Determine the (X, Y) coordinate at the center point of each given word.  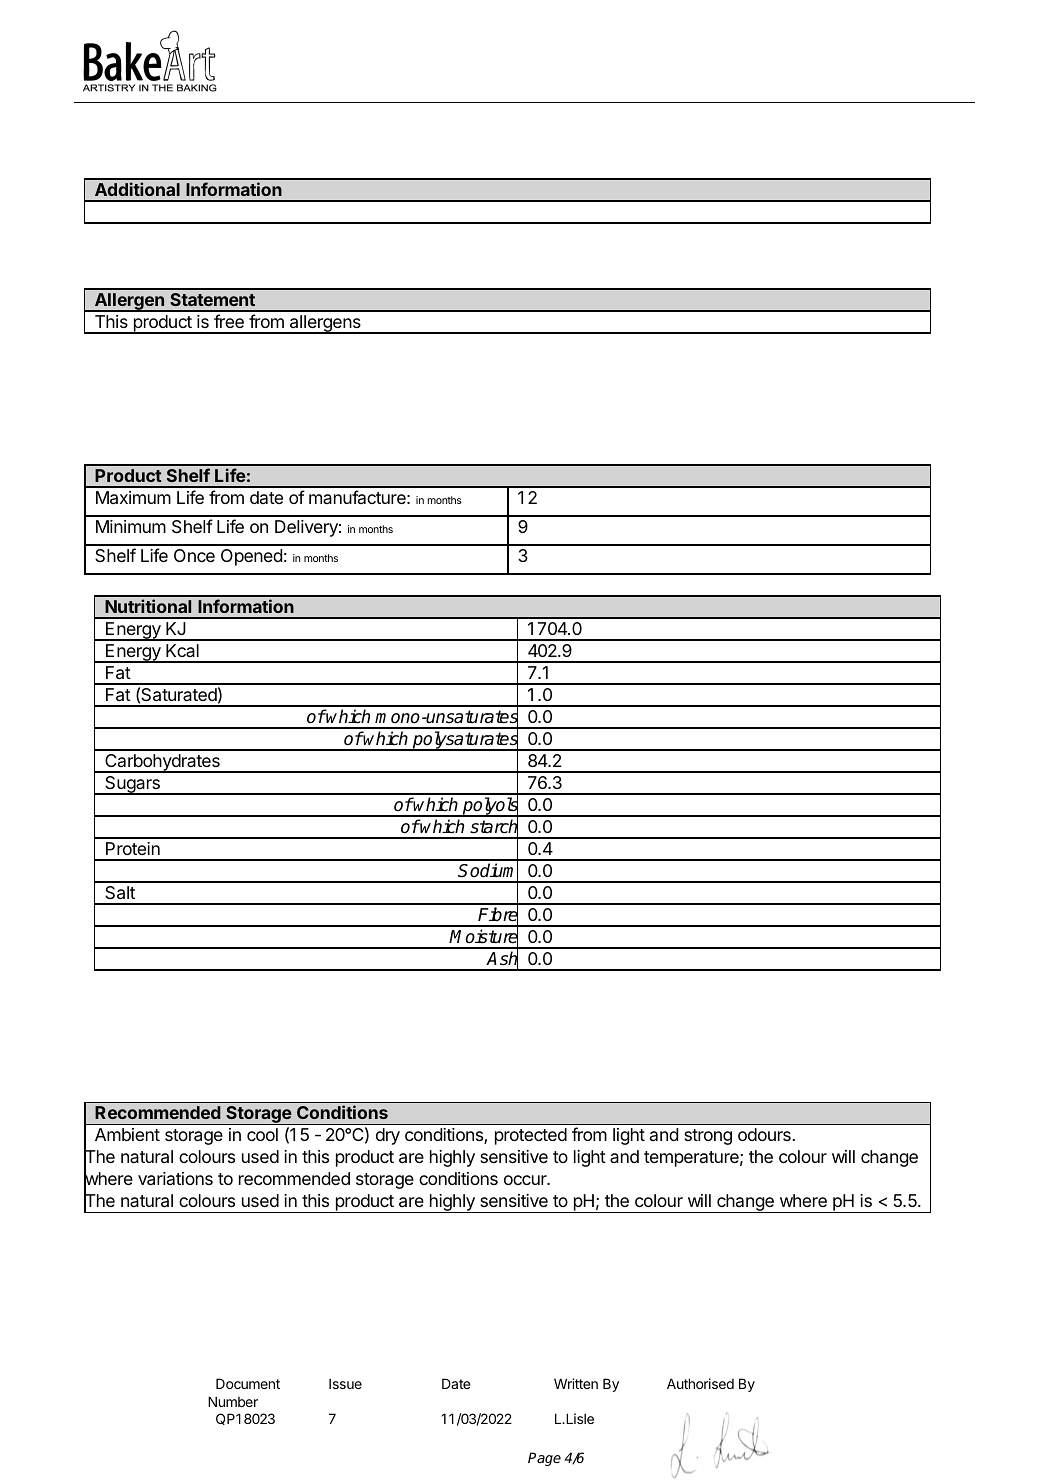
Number (233, 1401)
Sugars (132, 785)
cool (262, 1134)
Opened (251, 557)
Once (194, 555)
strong (708, 1137)
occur (526, 1180)
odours (764, 1134)
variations (175, 1179)
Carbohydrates (162, 763)
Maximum (133, 498)
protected (531, 1136)
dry (388, 1136)
